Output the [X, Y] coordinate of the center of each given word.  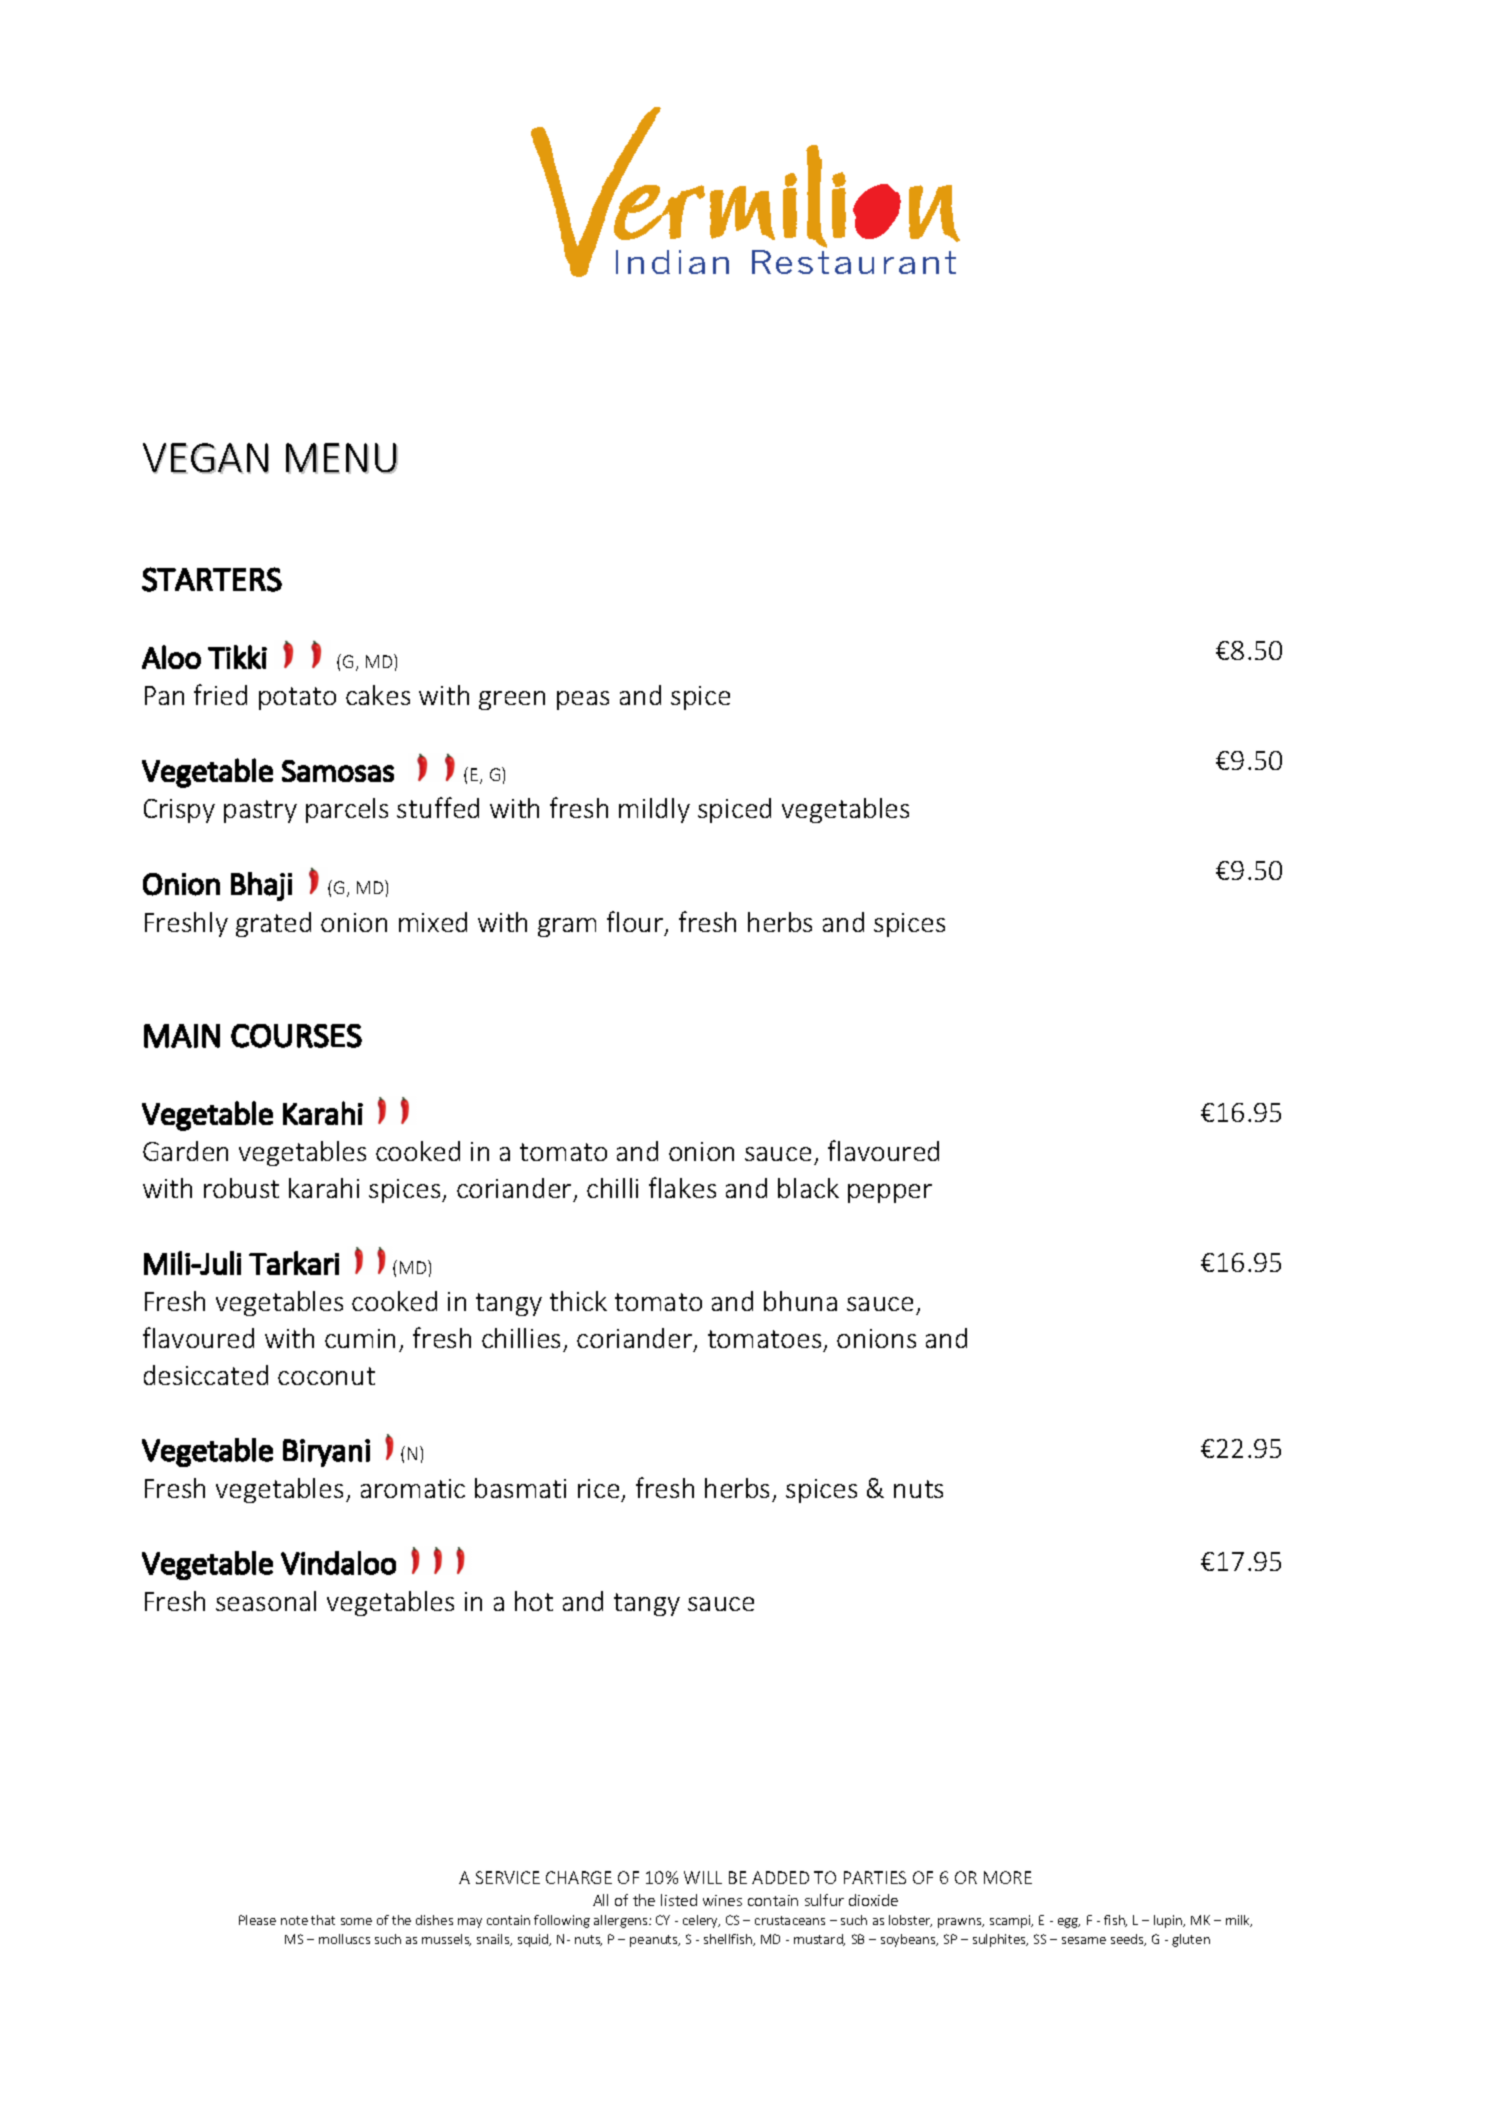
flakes [682, 1187]
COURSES [296, 1036]
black [808, 1188]
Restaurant [854, 262]
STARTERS [212, 579]
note [294, 1920]
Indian [672, 262]
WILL [703, 1877]
